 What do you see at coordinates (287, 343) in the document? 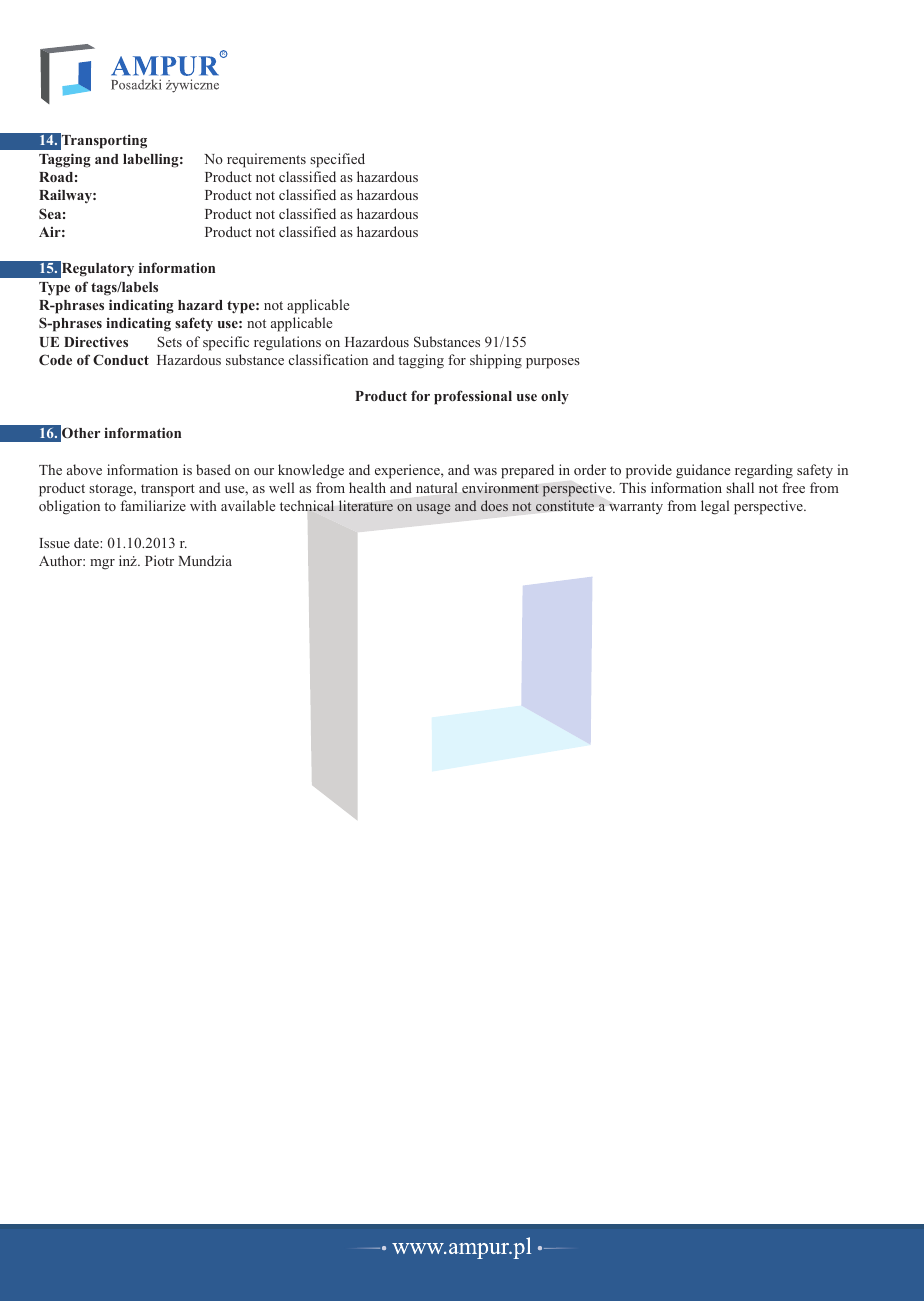
I see `regulations` at bounding box center [287, 343].
